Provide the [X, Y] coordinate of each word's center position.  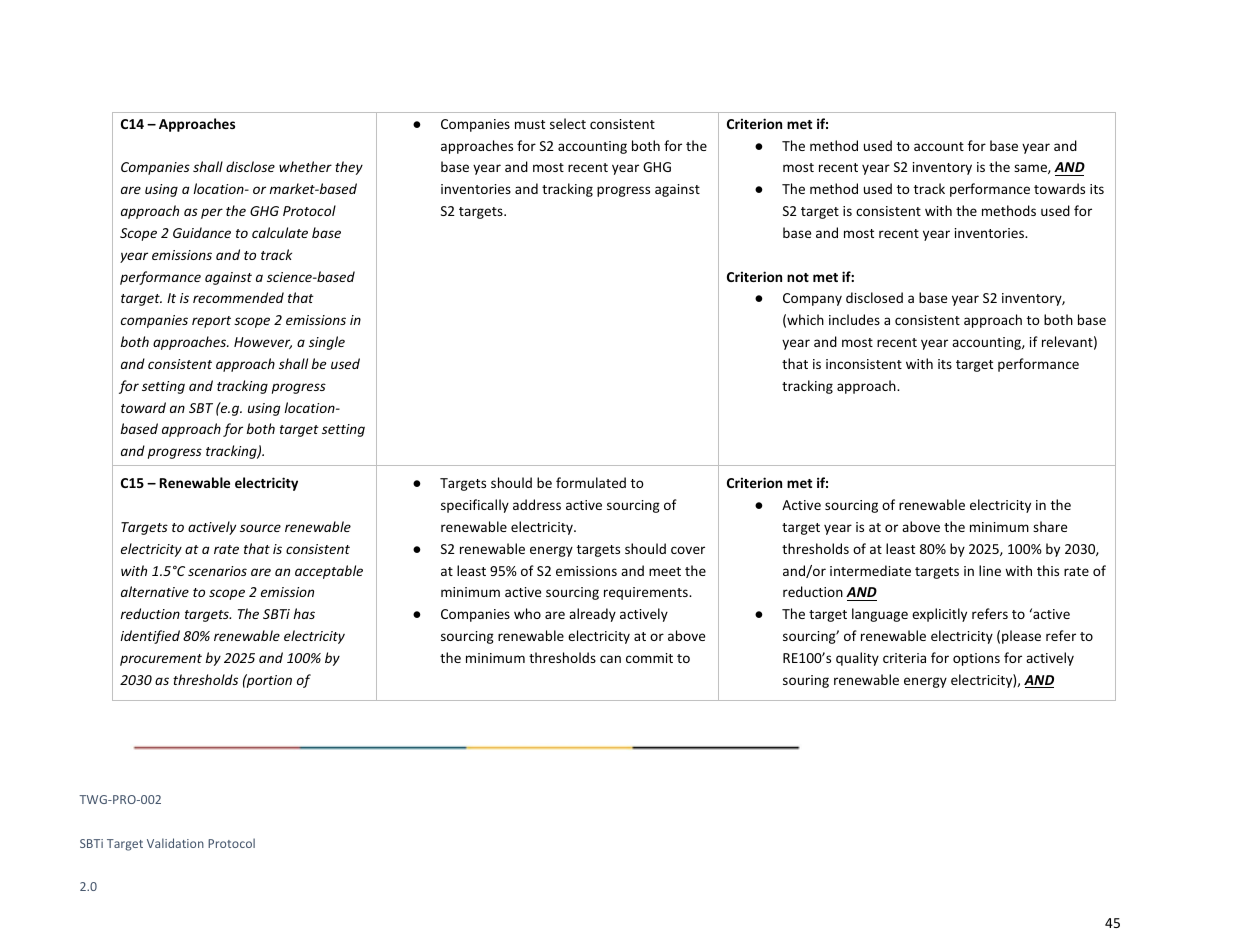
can [610, 659]
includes [854, 319]
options [976, 659]
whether [305, 166]
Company [812, 299]
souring [806, 681]
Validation [175, 843]
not [798, 277]
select [568, 123]
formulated [591, 482]
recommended [238, 297]
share [1050, 526]
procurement [161, 660]
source [260, 528]
